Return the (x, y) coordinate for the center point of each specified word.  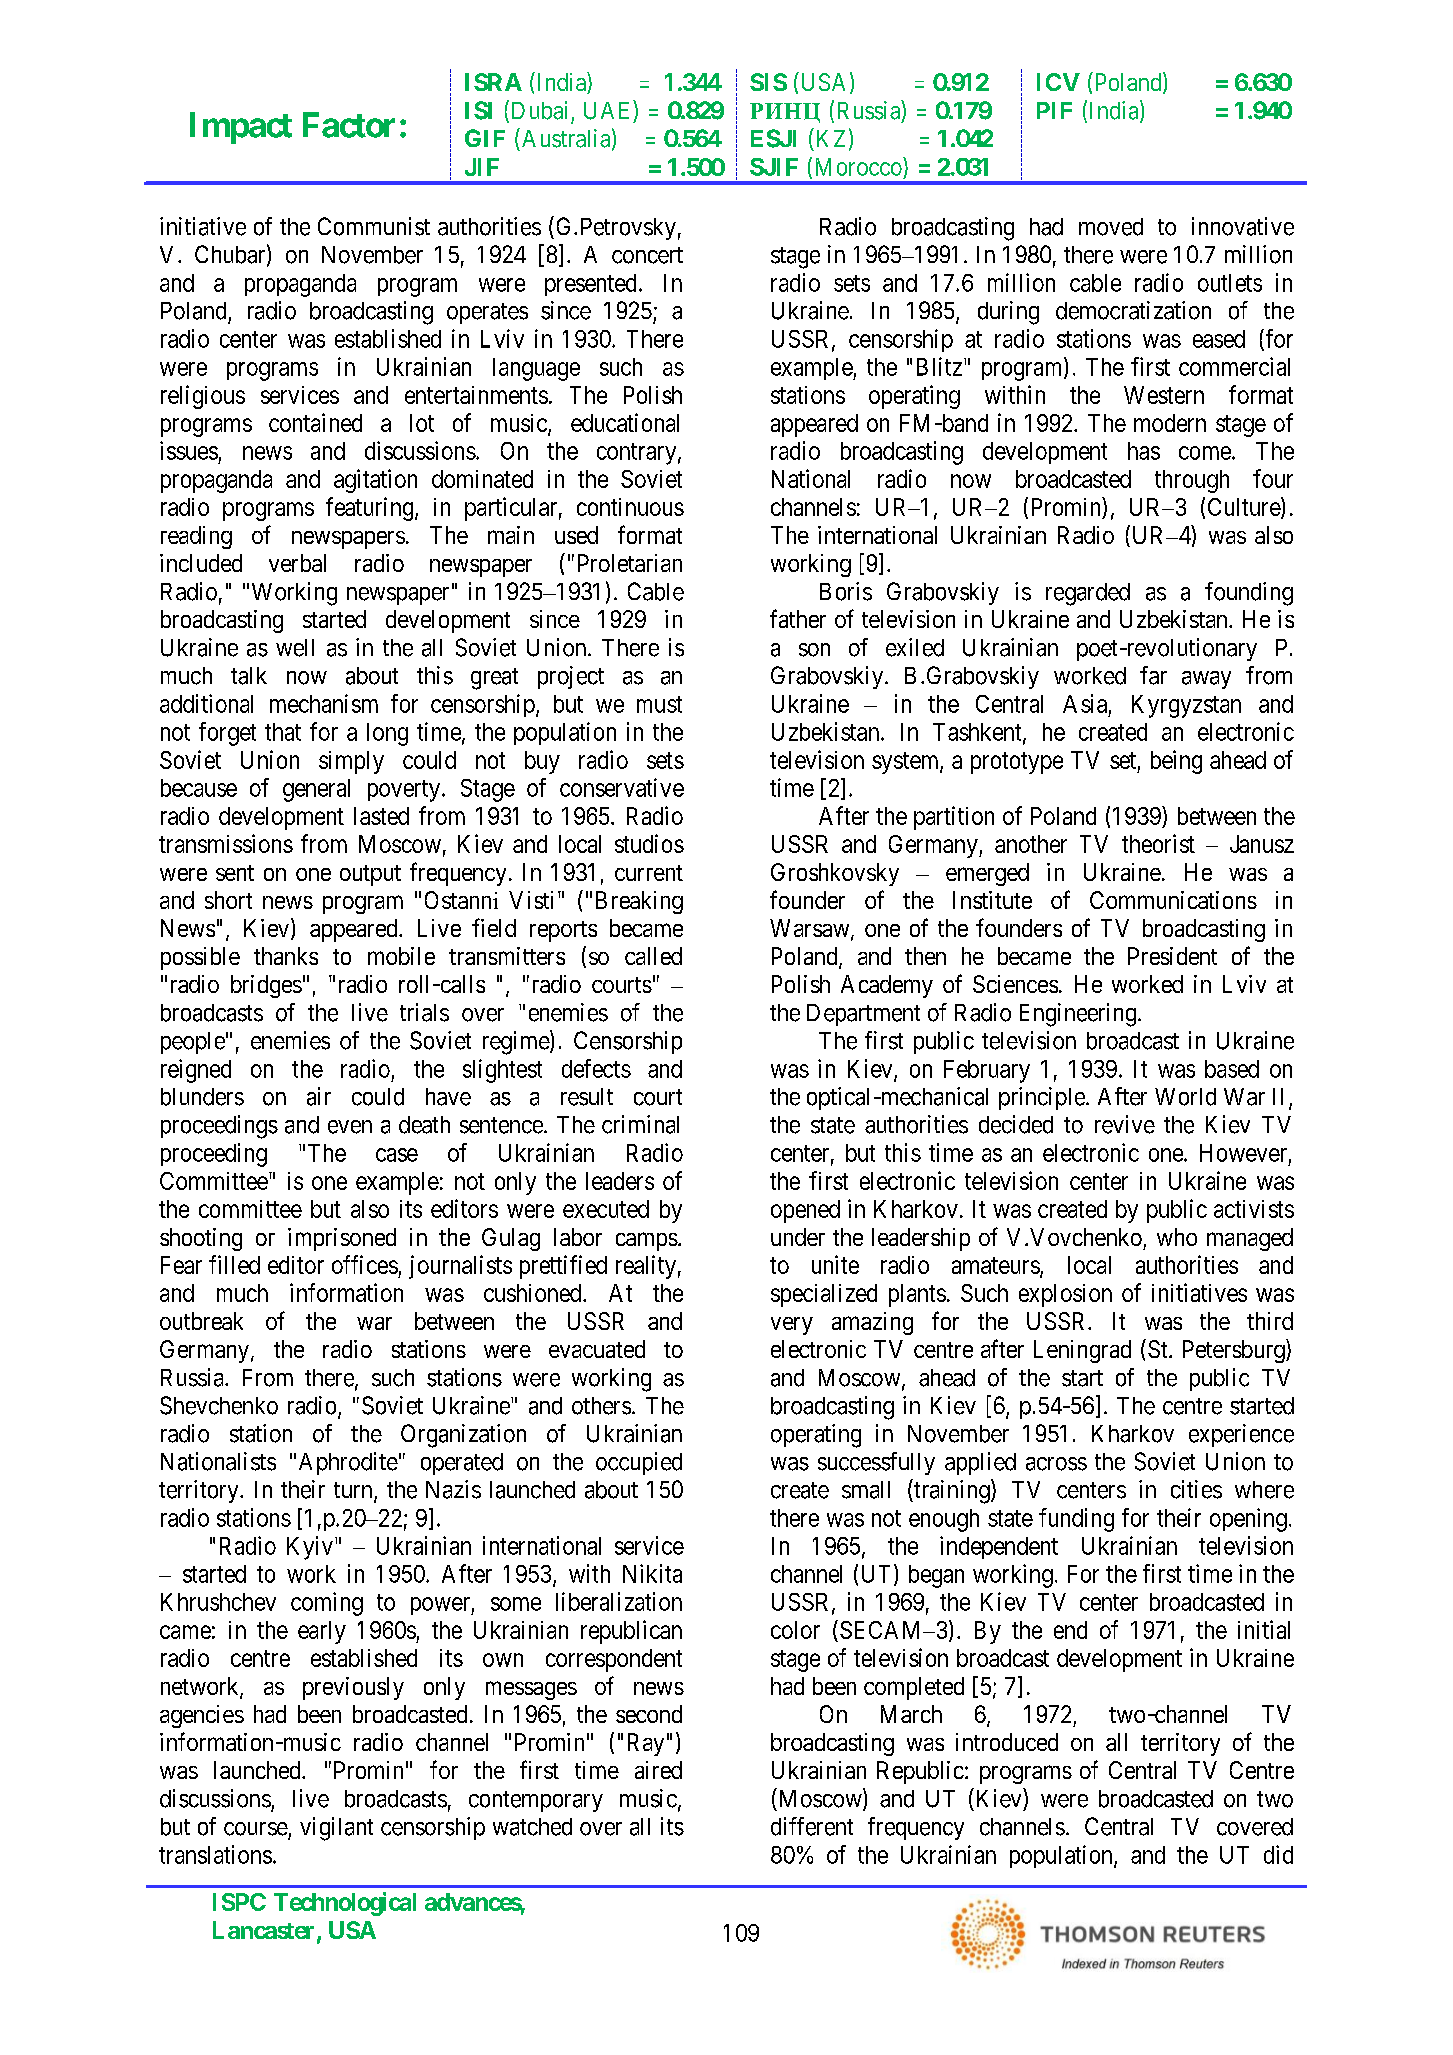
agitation (375, 481)
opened (805, 1211)
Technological (345, 1904)
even (350, 1127)
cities (1196, 1489)
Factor (349, 125)
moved (1111, 227)
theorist (1158, 843)
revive (1125, 1124)
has (1144, 451)
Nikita (652, 1573)
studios (649, 843)
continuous (630, 507)
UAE (609, 110)
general (316, 790)
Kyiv (310, 1548)
